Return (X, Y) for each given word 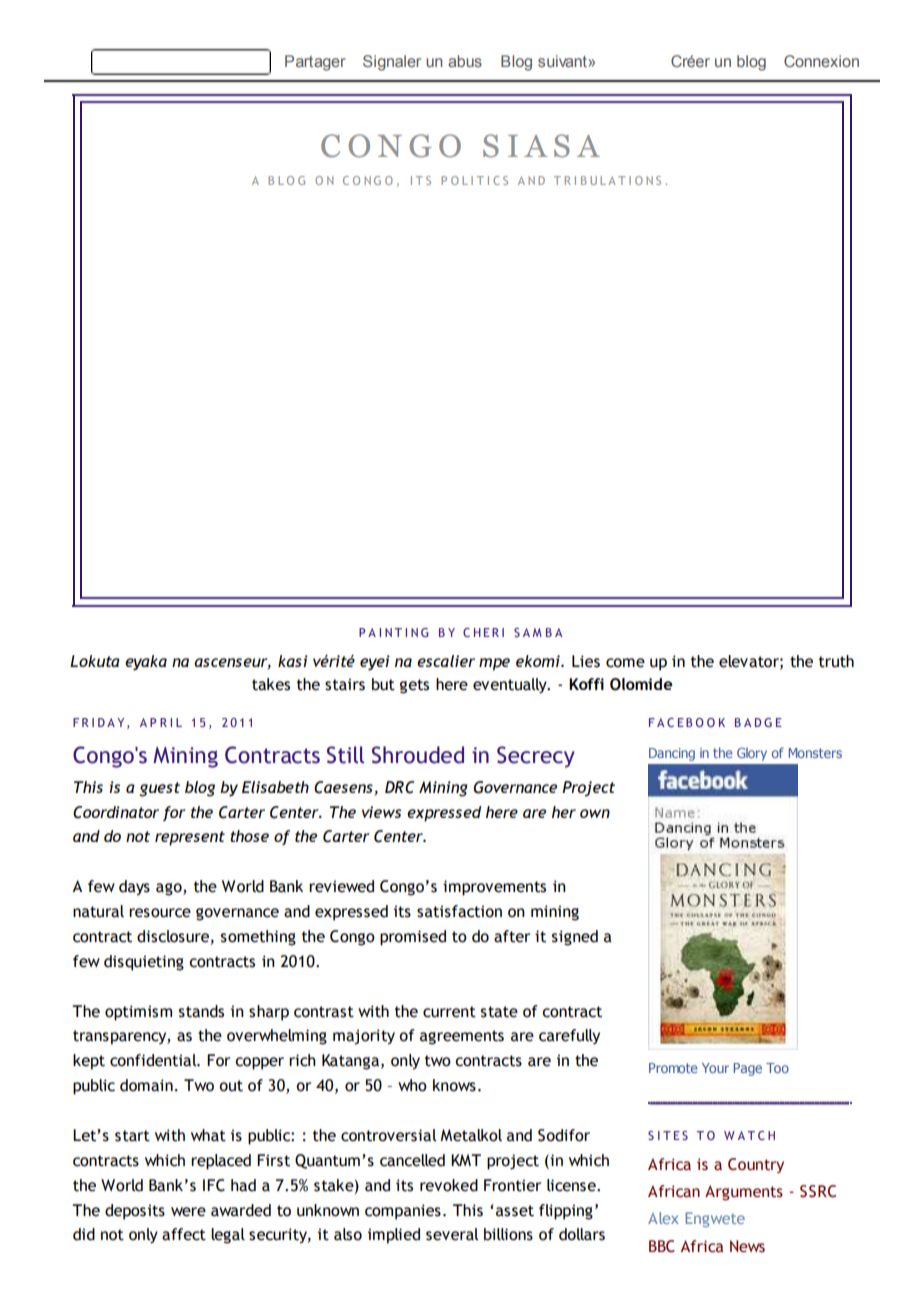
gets (414, 686)
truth (836, 661)
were (188, 1212)
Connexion (821, 61)
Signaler (392, 63)
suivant (563, 61)
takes (271, 684)
